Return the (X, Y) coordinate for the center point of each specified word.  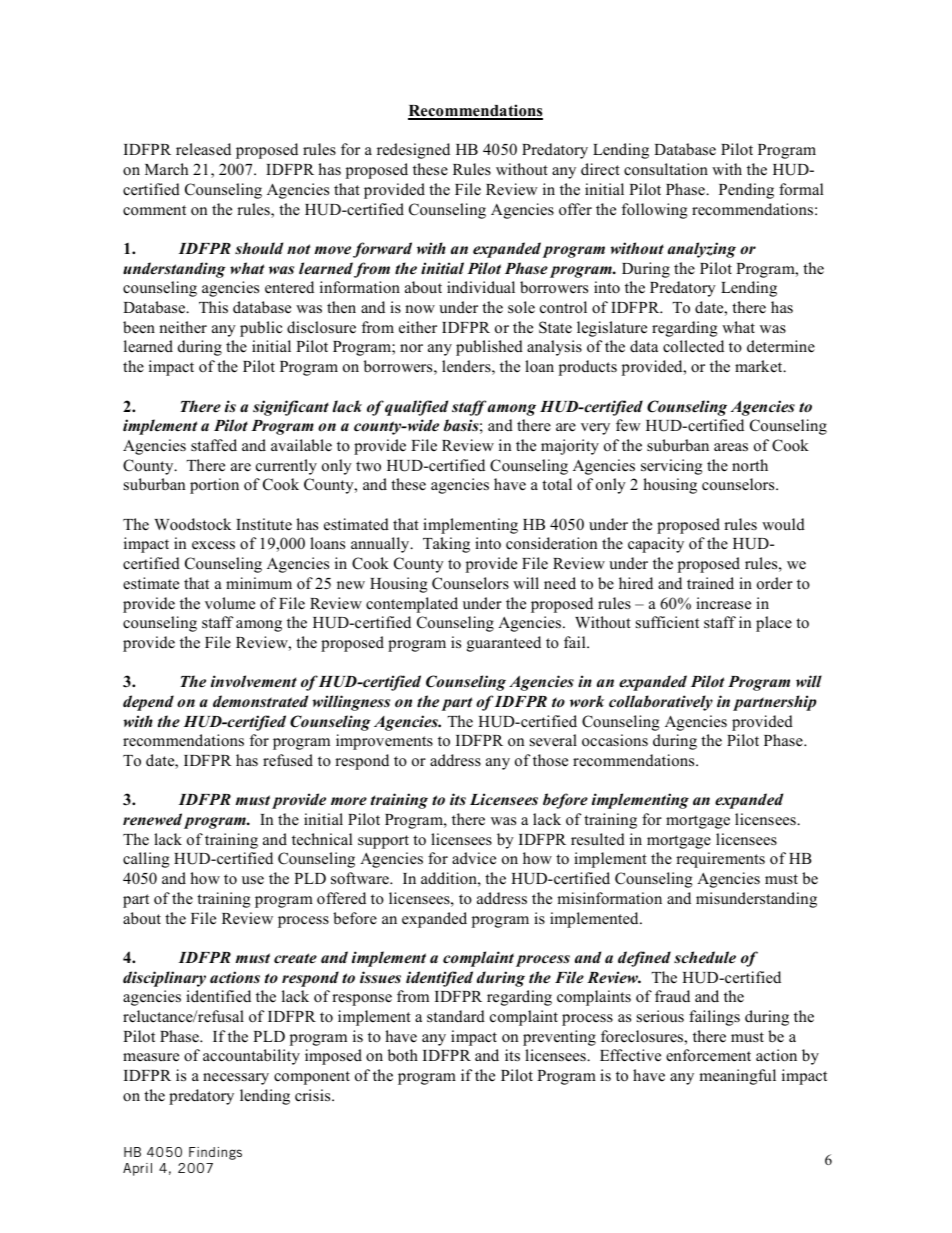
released (203, 149)
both (403, 1055)
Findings (215, 1153)
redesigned (413, 151)
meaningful (737, 1077)
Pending (746, 191)
